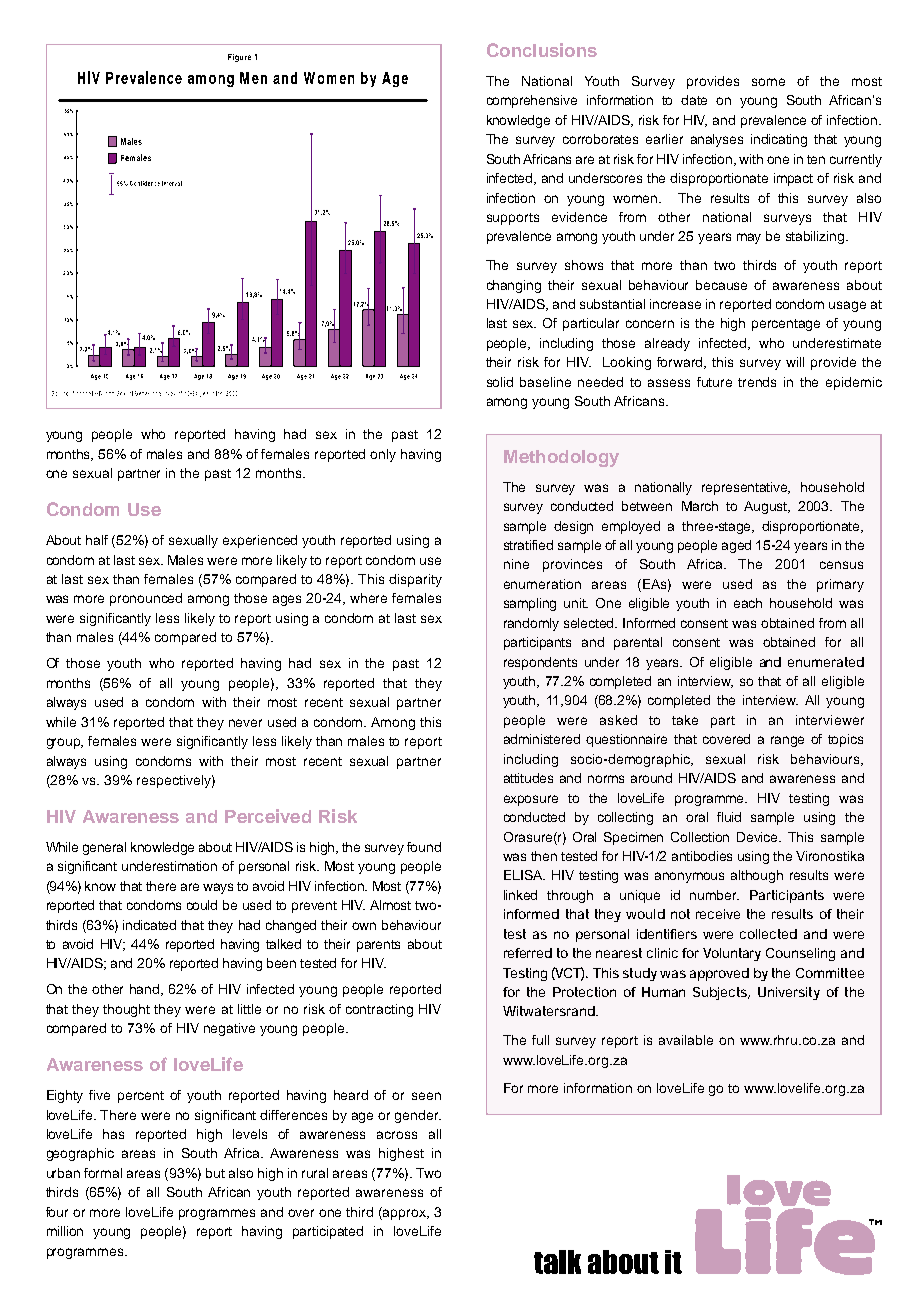 This screenshot has width=924, height=1307. Describe the element at coordinates (514, 286) in the screenshot. I see `changing` at that location.
